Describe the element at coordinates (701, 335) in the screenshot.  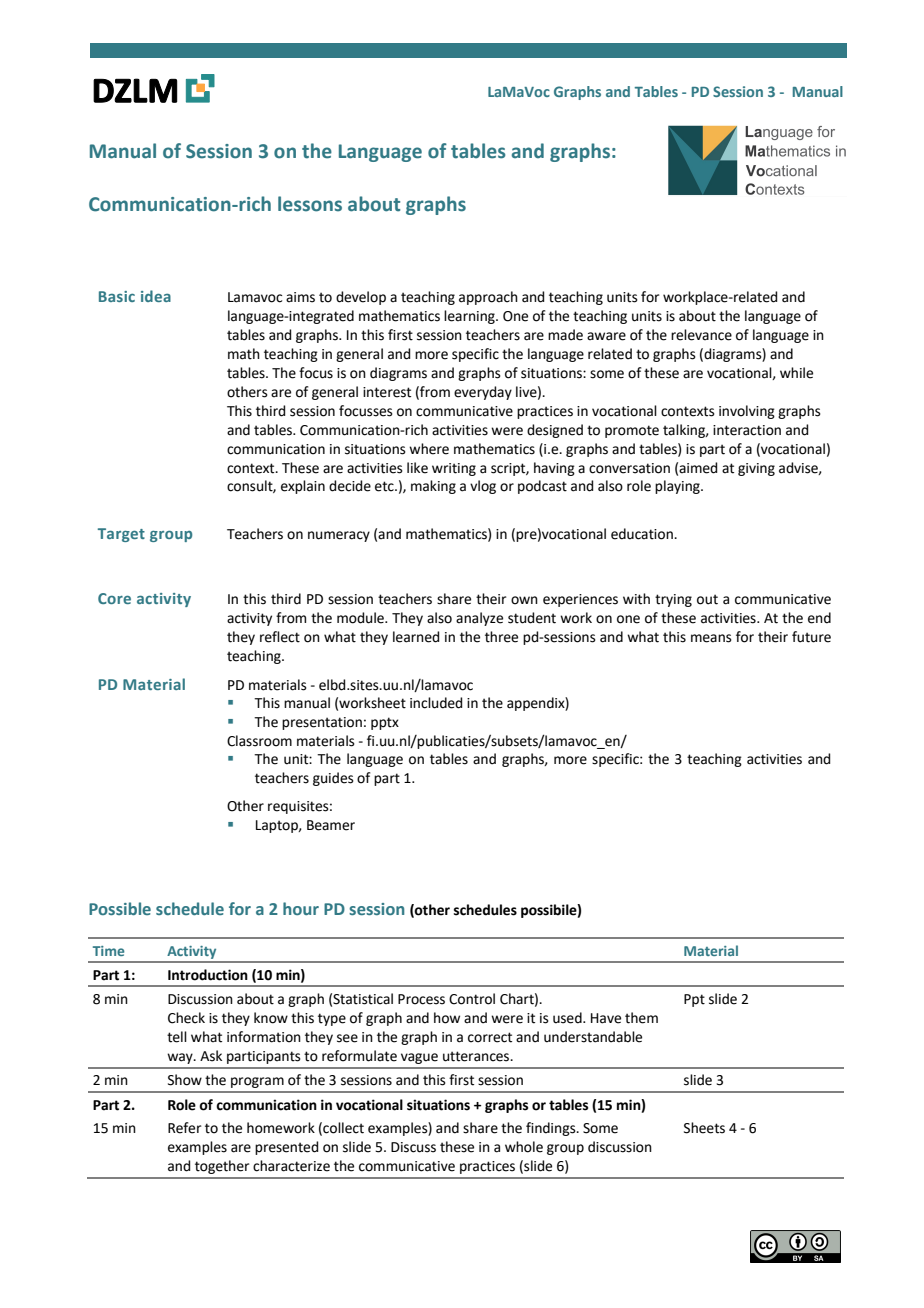
I see `relevance` at that location.
